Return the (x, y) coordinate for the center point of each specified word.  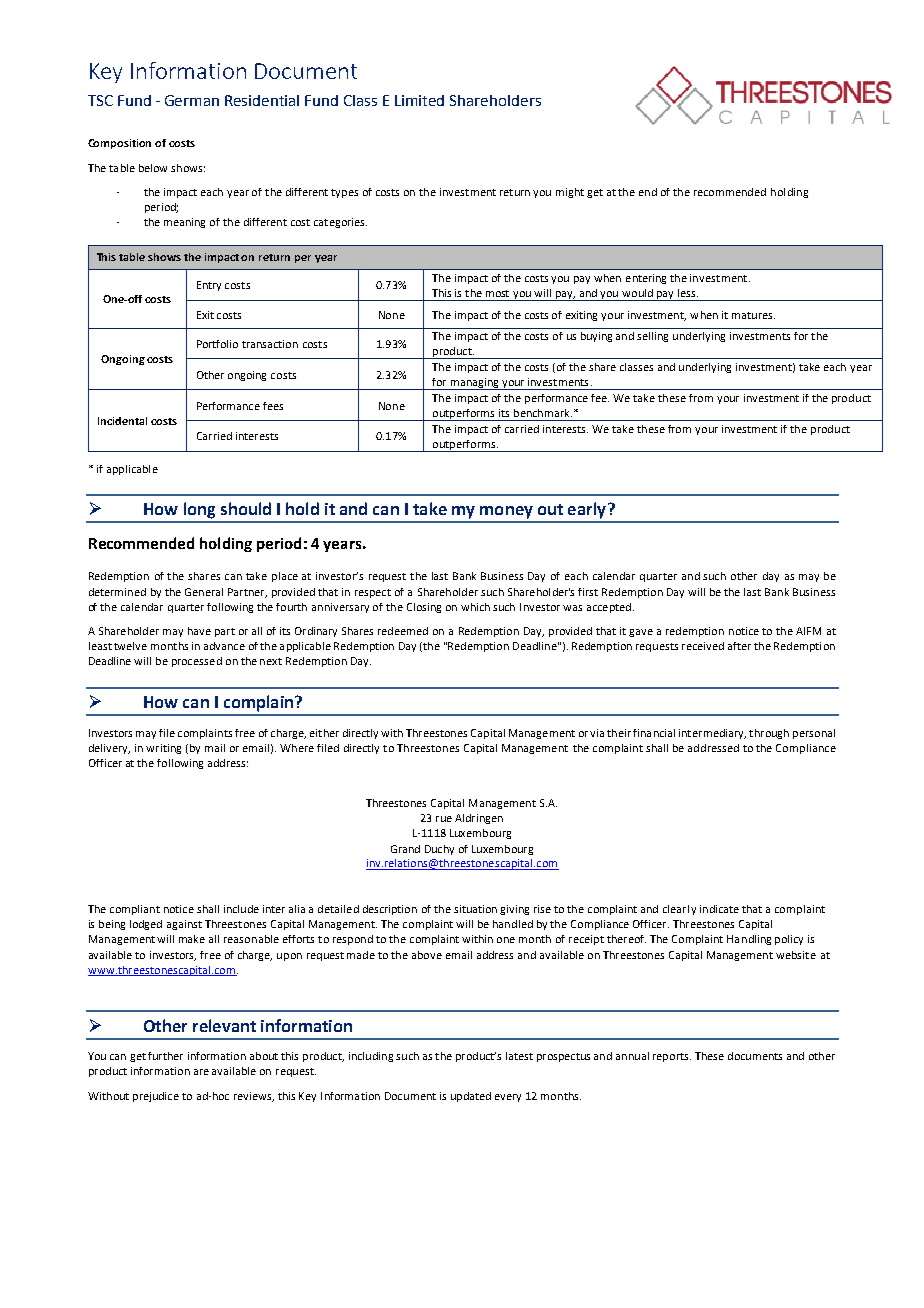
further (165, 1056)
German (192, 100)
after (739, 646)
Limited (419, 100)
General (204, 592)
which (475, 607)
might (570, 193)
